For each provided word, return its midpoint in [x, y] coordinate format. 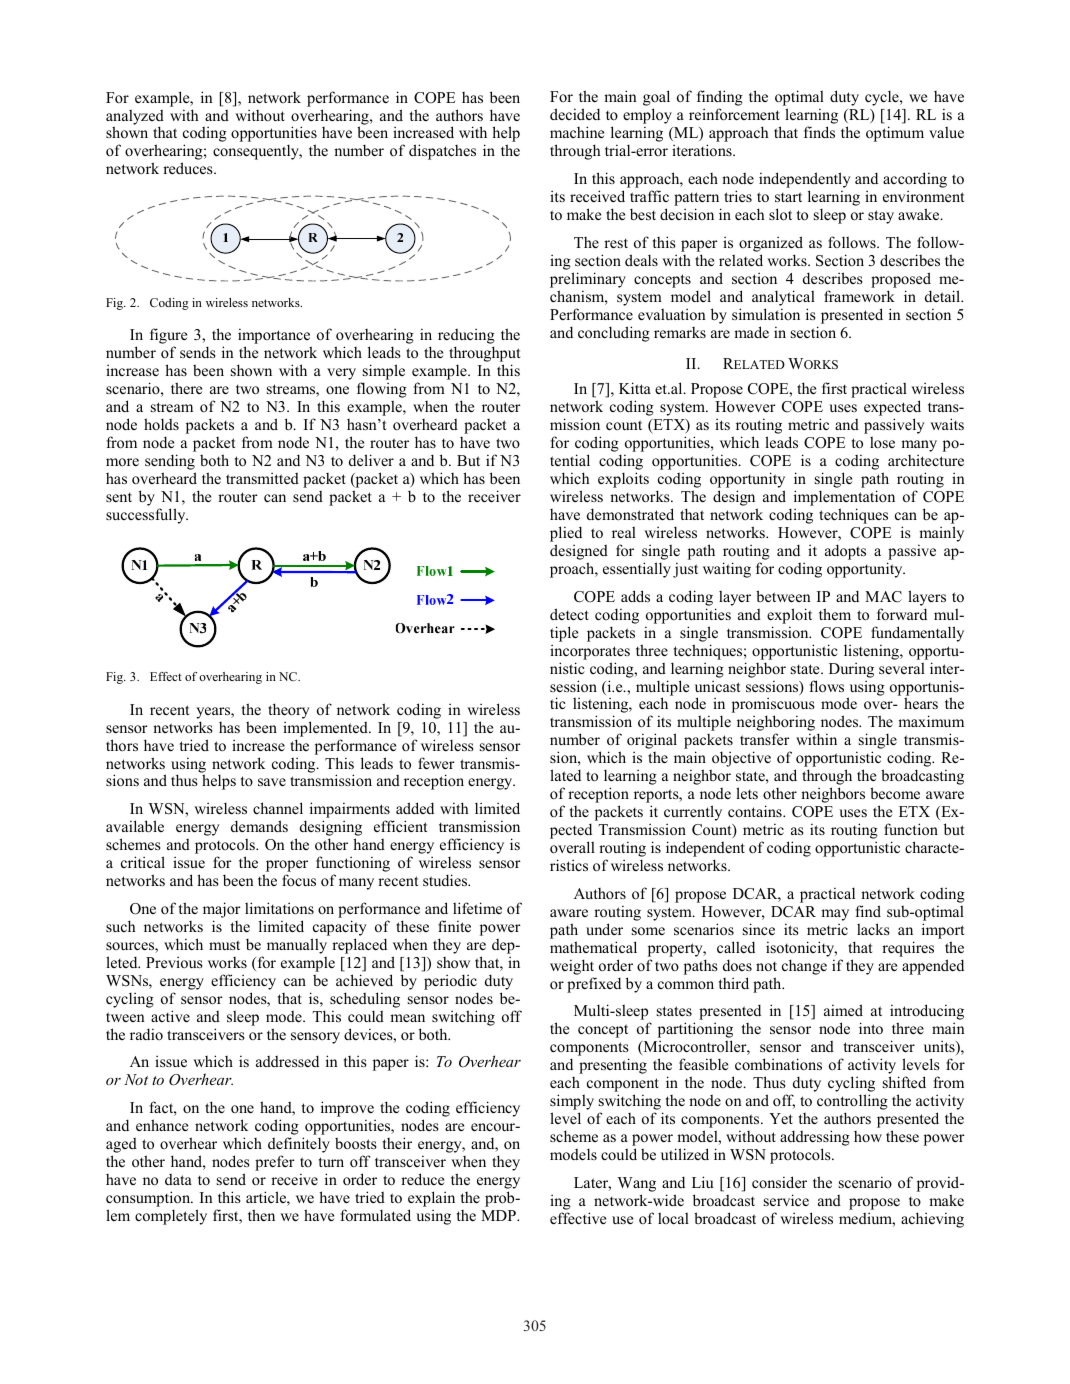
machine [577, 132]
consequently [257, 152]
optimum [895, 134]
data [178, 1179]
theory [289, 711]
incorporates [590, 652]
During [851, 670]
